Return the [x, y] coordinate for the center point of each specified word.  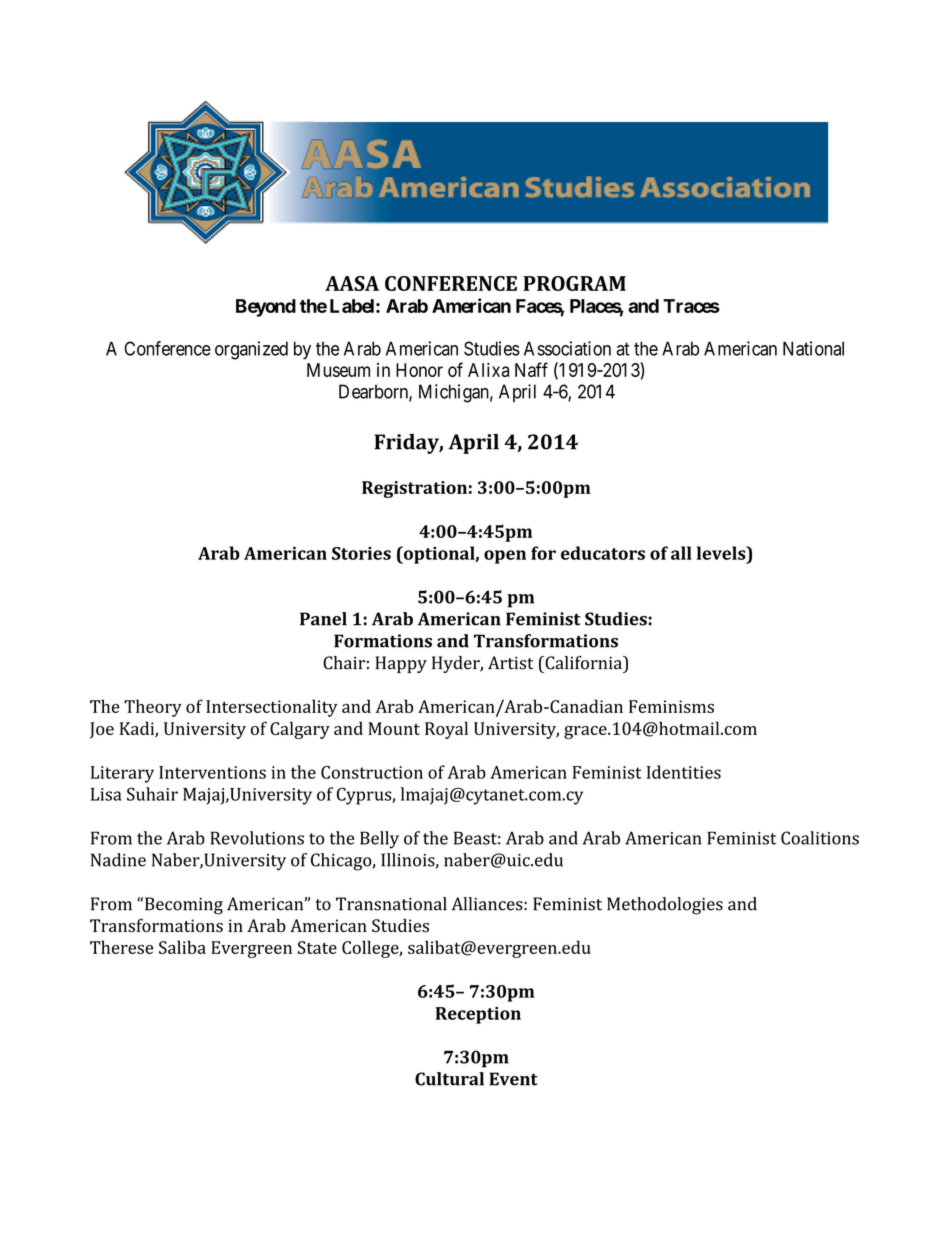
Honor [419, 370]
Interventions [212, 772]
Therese [121, 947]
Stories [361, 553]
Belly [379, 840]
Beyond [266, 308]
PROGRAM [574, 283]
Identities [684, 772]
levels [722, 553]
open [505, 557]
